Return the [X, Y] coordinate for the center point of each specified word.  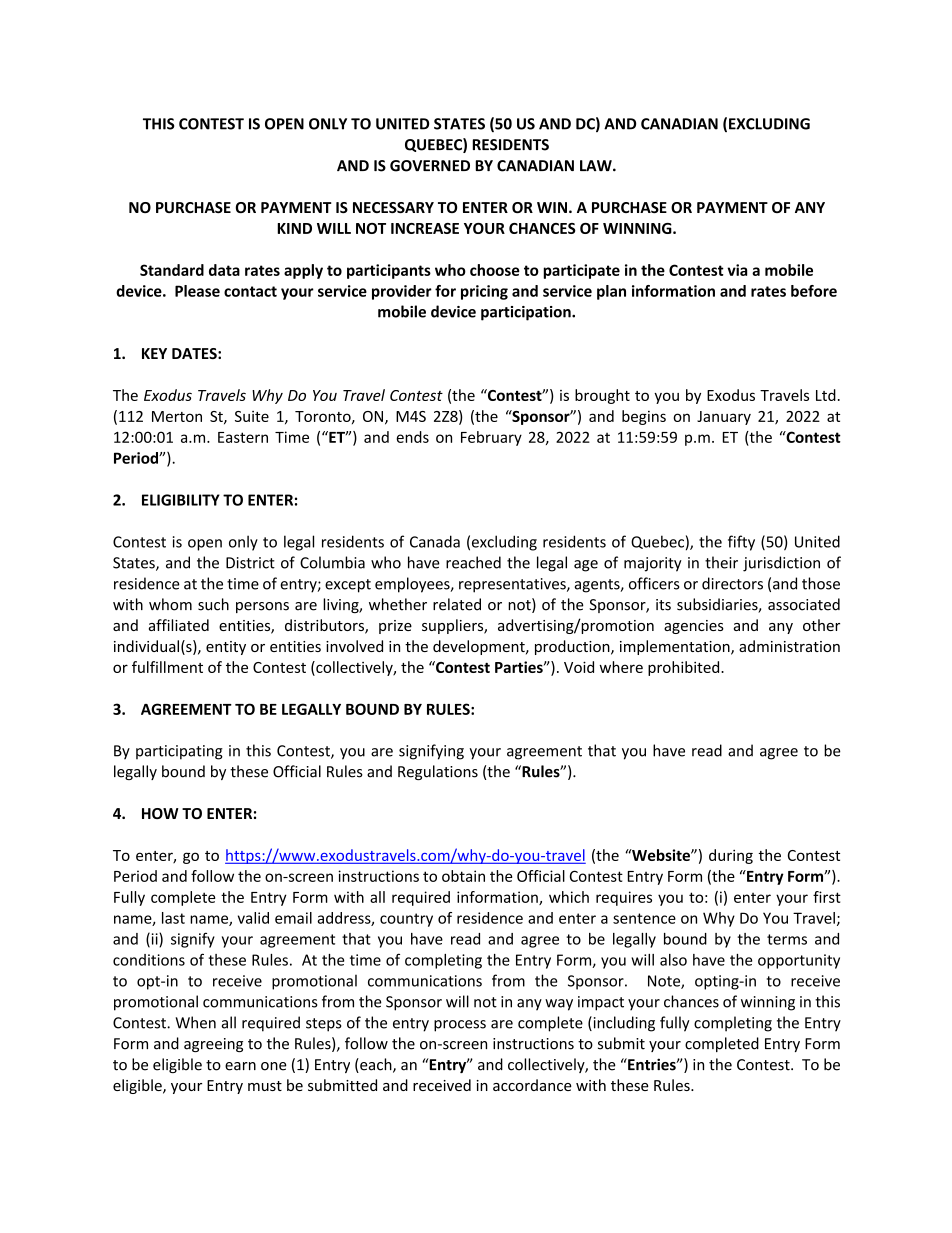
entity [226, 648]
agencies [694, 627]
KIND [294, 228]
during [731, 856]
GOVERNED [430, 166]
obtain [463, 876]
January [724, 418]
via [737, 270]
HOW [160, 813]
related [457, 604]
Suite [252, 416]
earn [240, 1066]
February [491, 438]
